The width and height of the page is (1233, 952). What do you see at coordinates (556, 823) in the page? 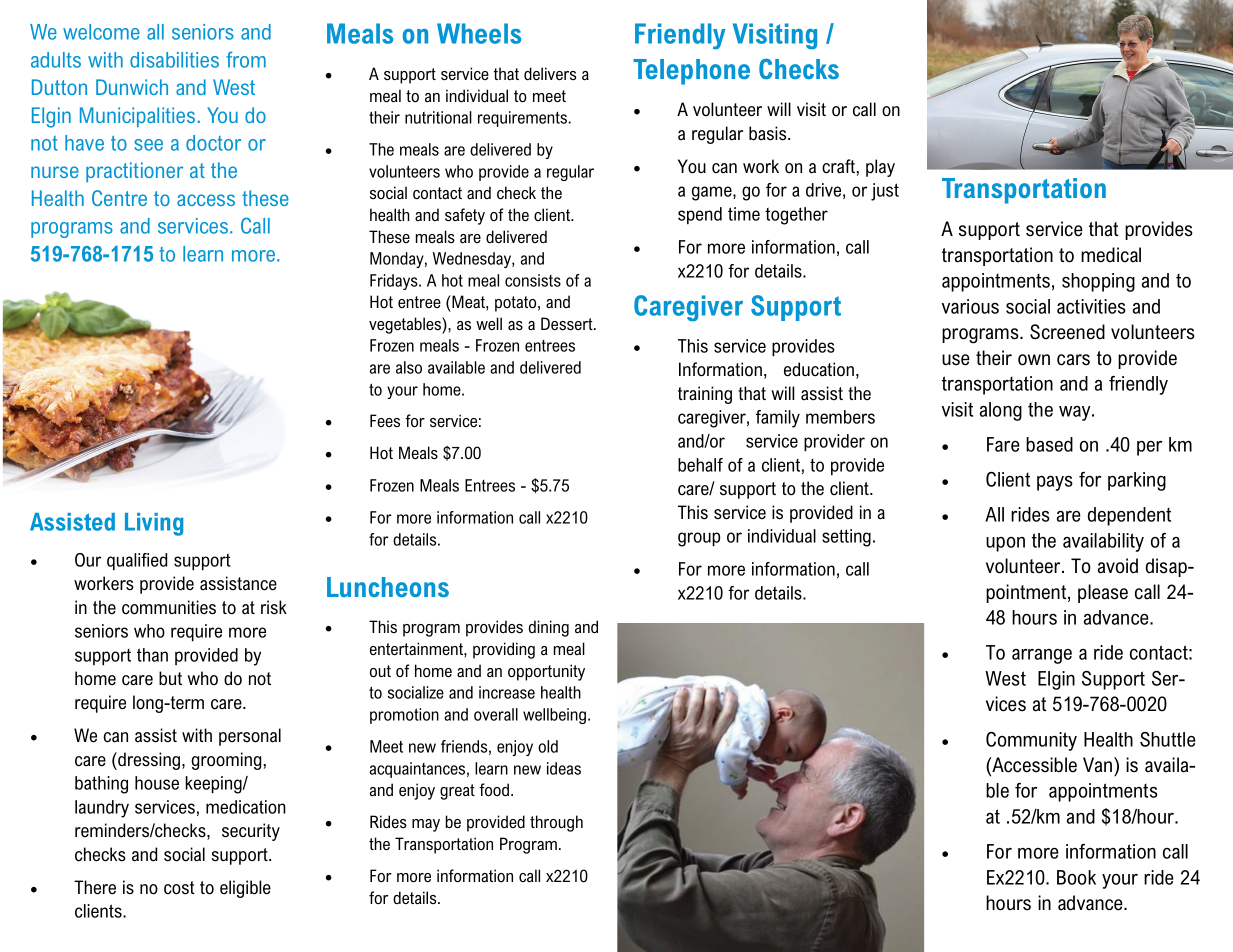
I see `through` at bounding box center [556, 823].
